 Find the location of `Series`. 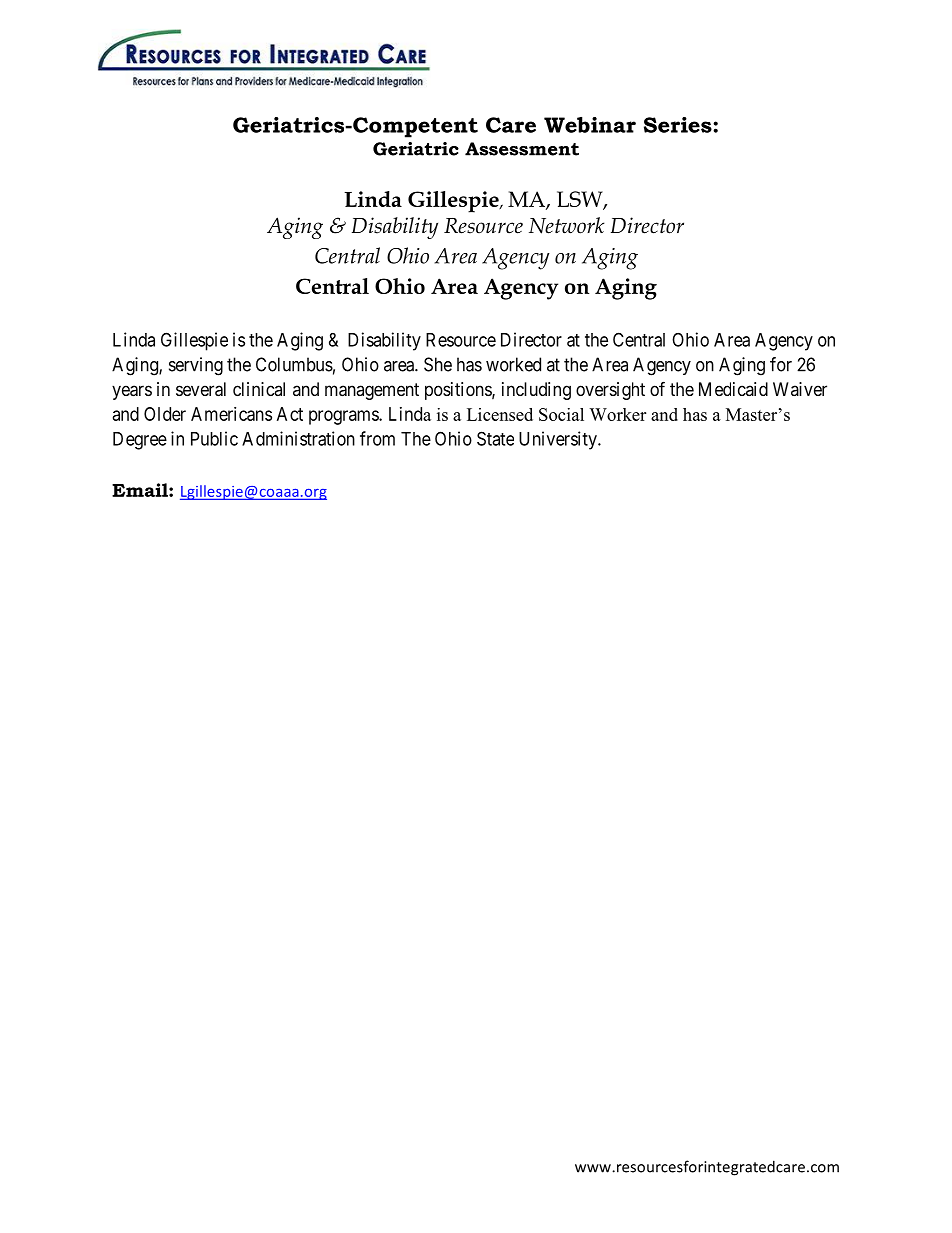

Series is located at coordinates (679, 125).
